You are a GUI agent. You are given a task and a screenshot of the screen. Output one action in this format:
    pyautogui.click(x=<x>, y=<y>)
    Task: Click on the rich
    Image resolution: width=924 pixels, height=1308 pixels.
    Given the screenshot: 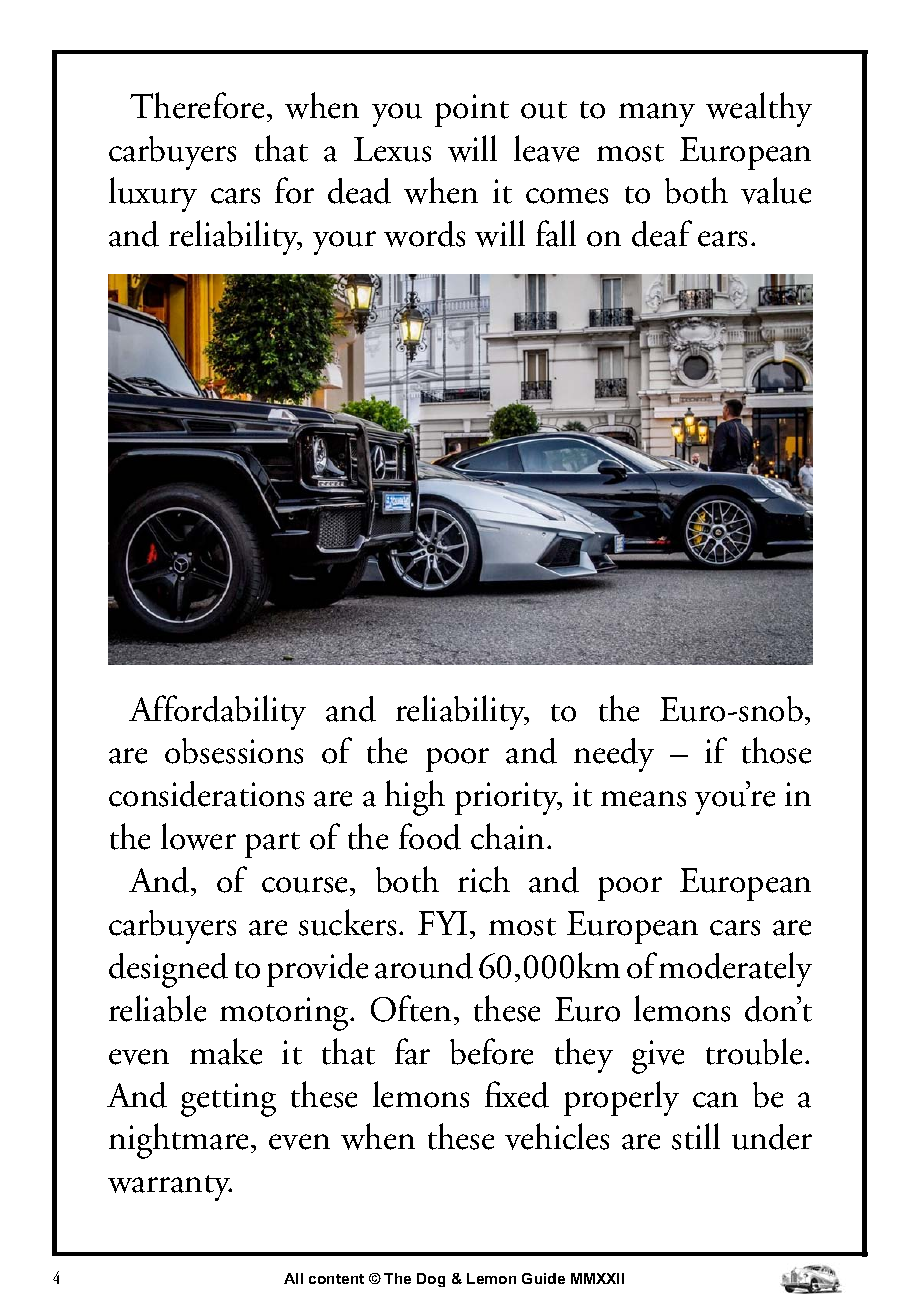 What is the action you would take?
    pyautogui.click(x=484, y=879)
